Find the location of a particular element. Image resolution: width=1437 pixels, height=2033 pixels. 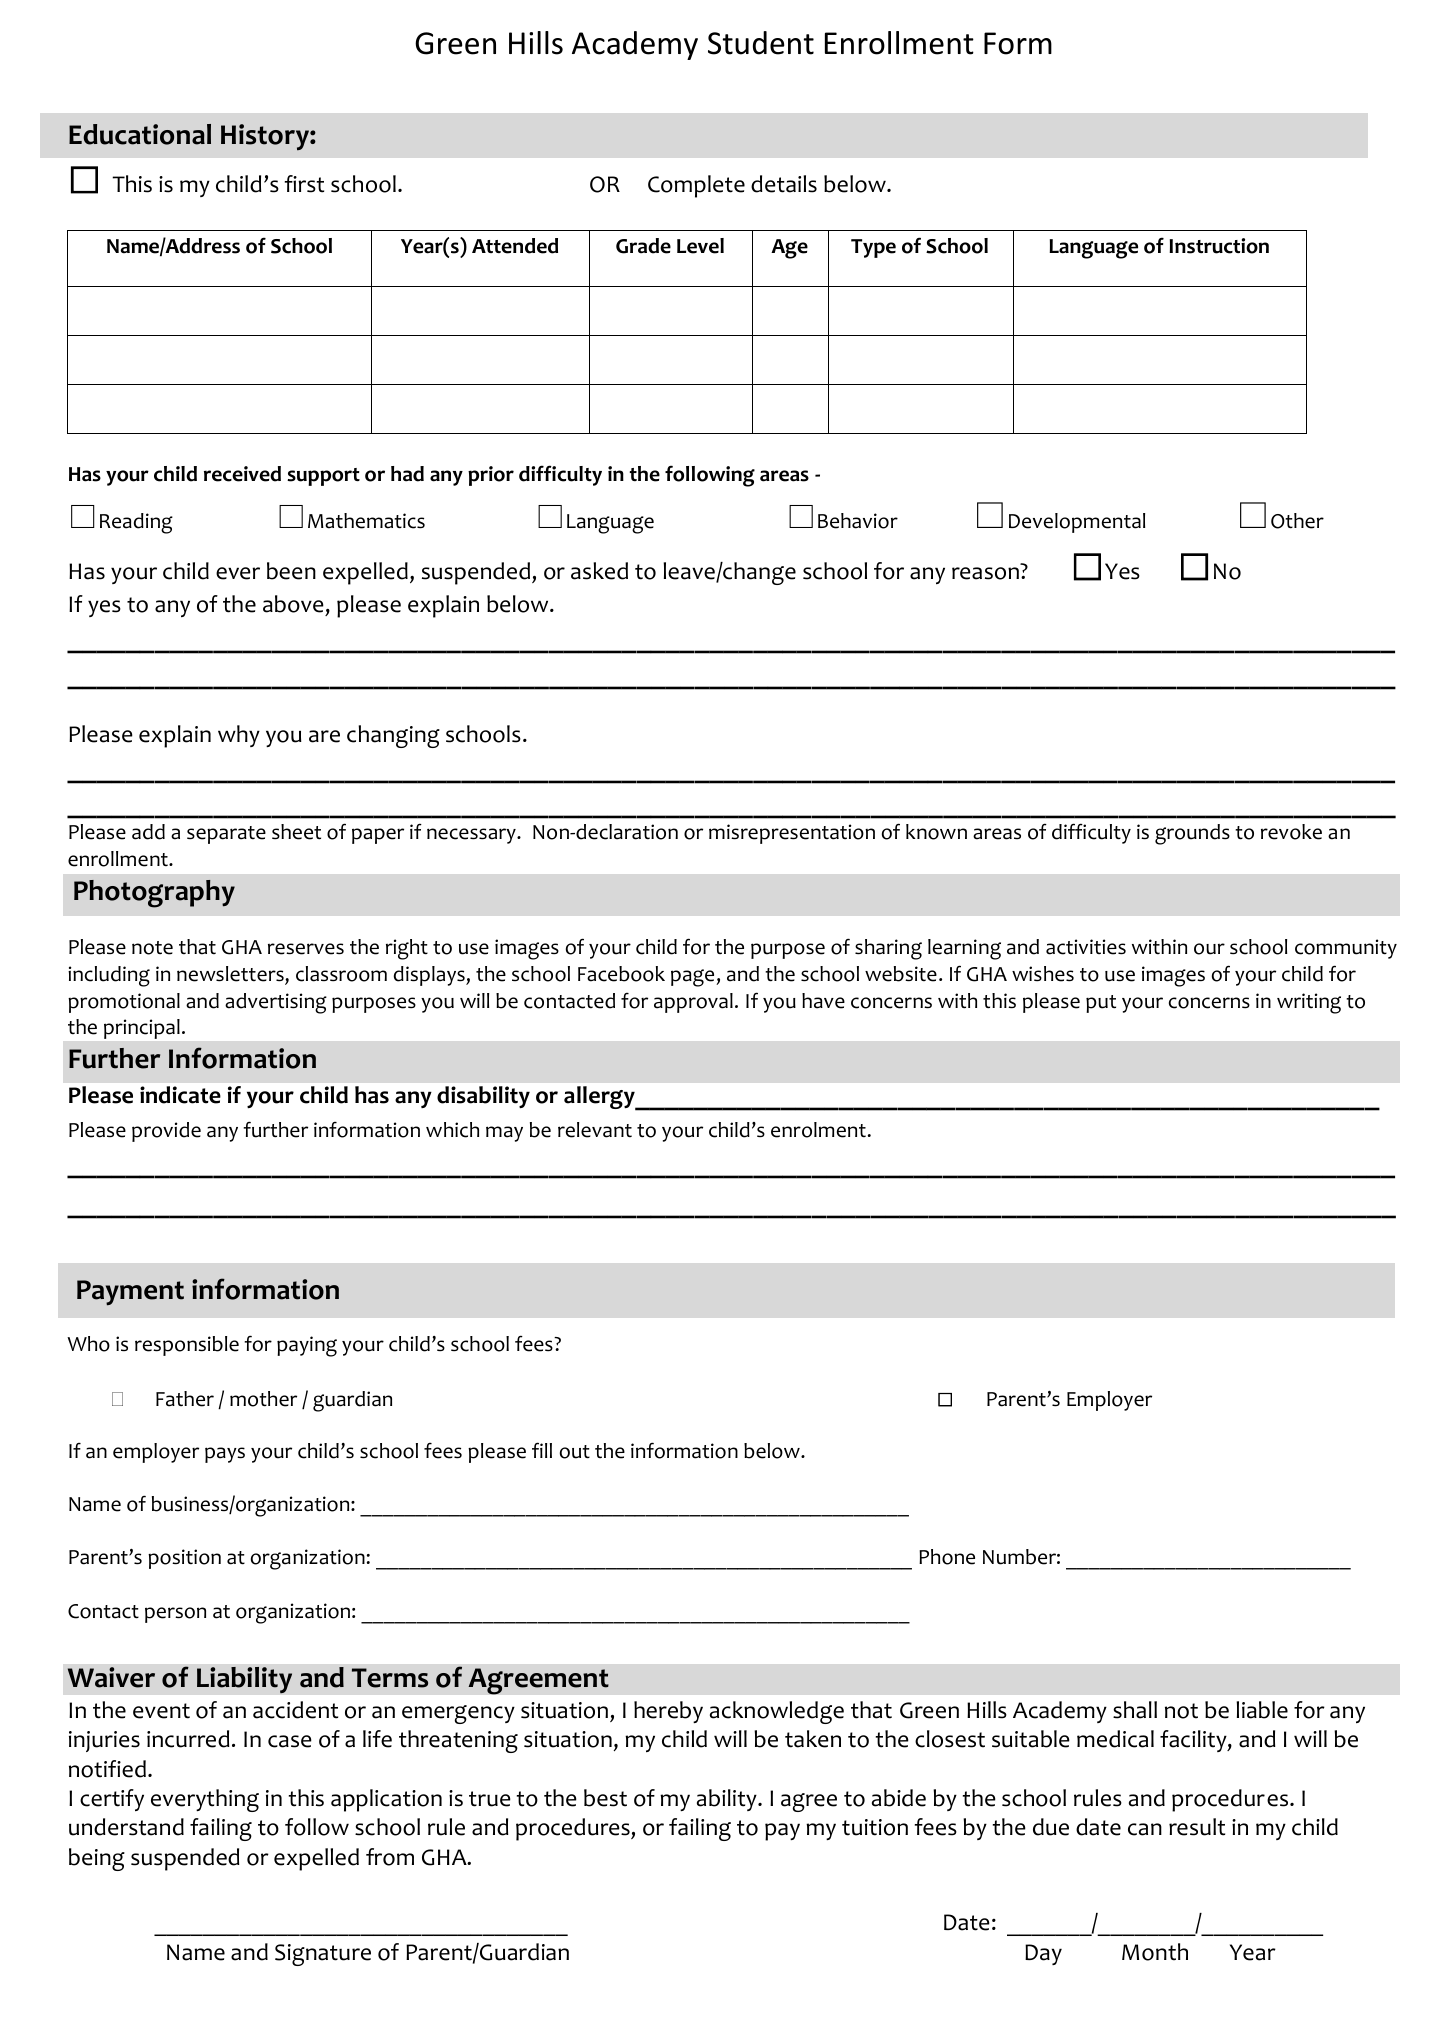

put is located at coordinates (1101, 1004).
